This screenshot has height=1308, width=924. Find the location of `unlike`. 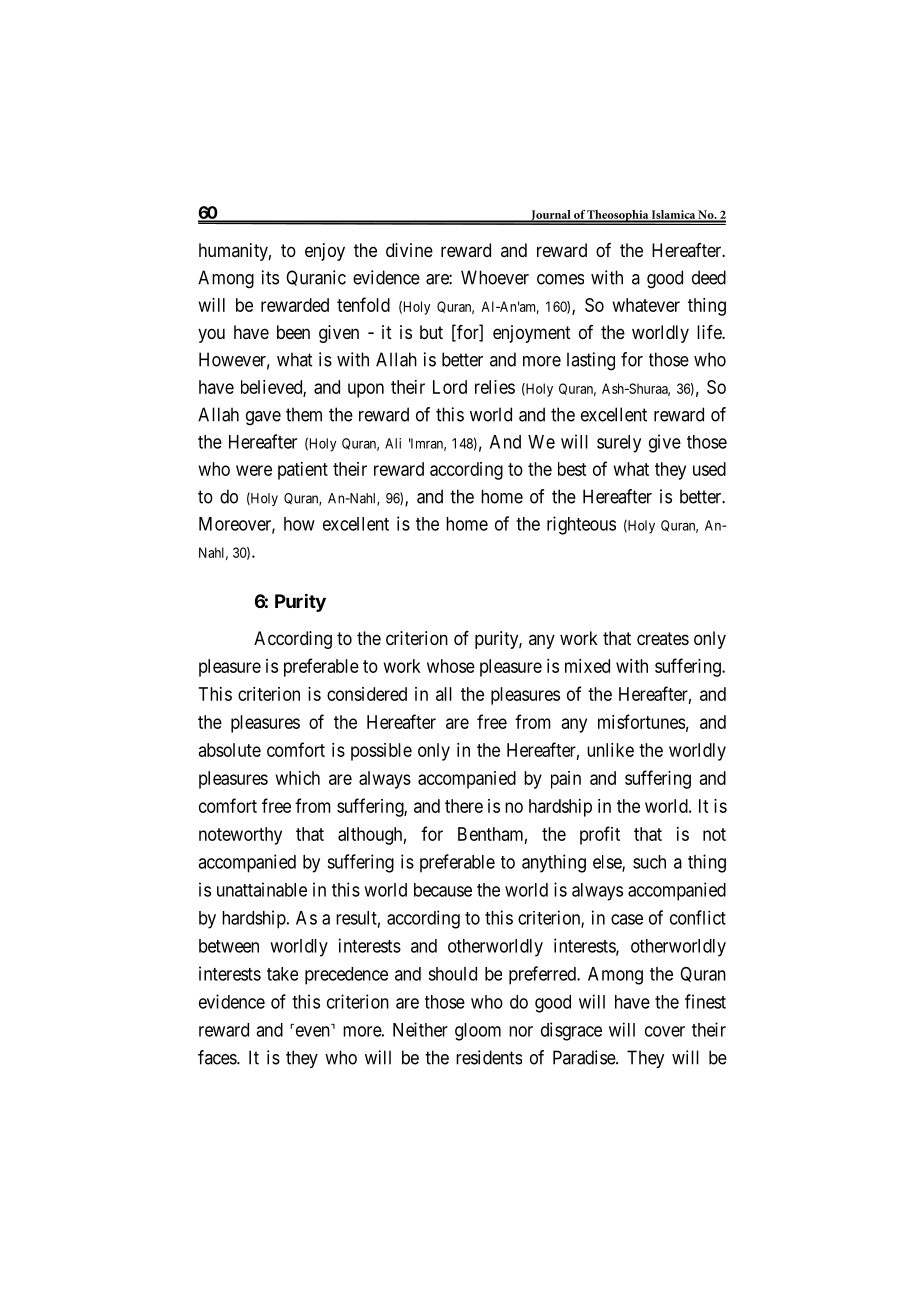

unlike is located at coordinates (610, 750).
